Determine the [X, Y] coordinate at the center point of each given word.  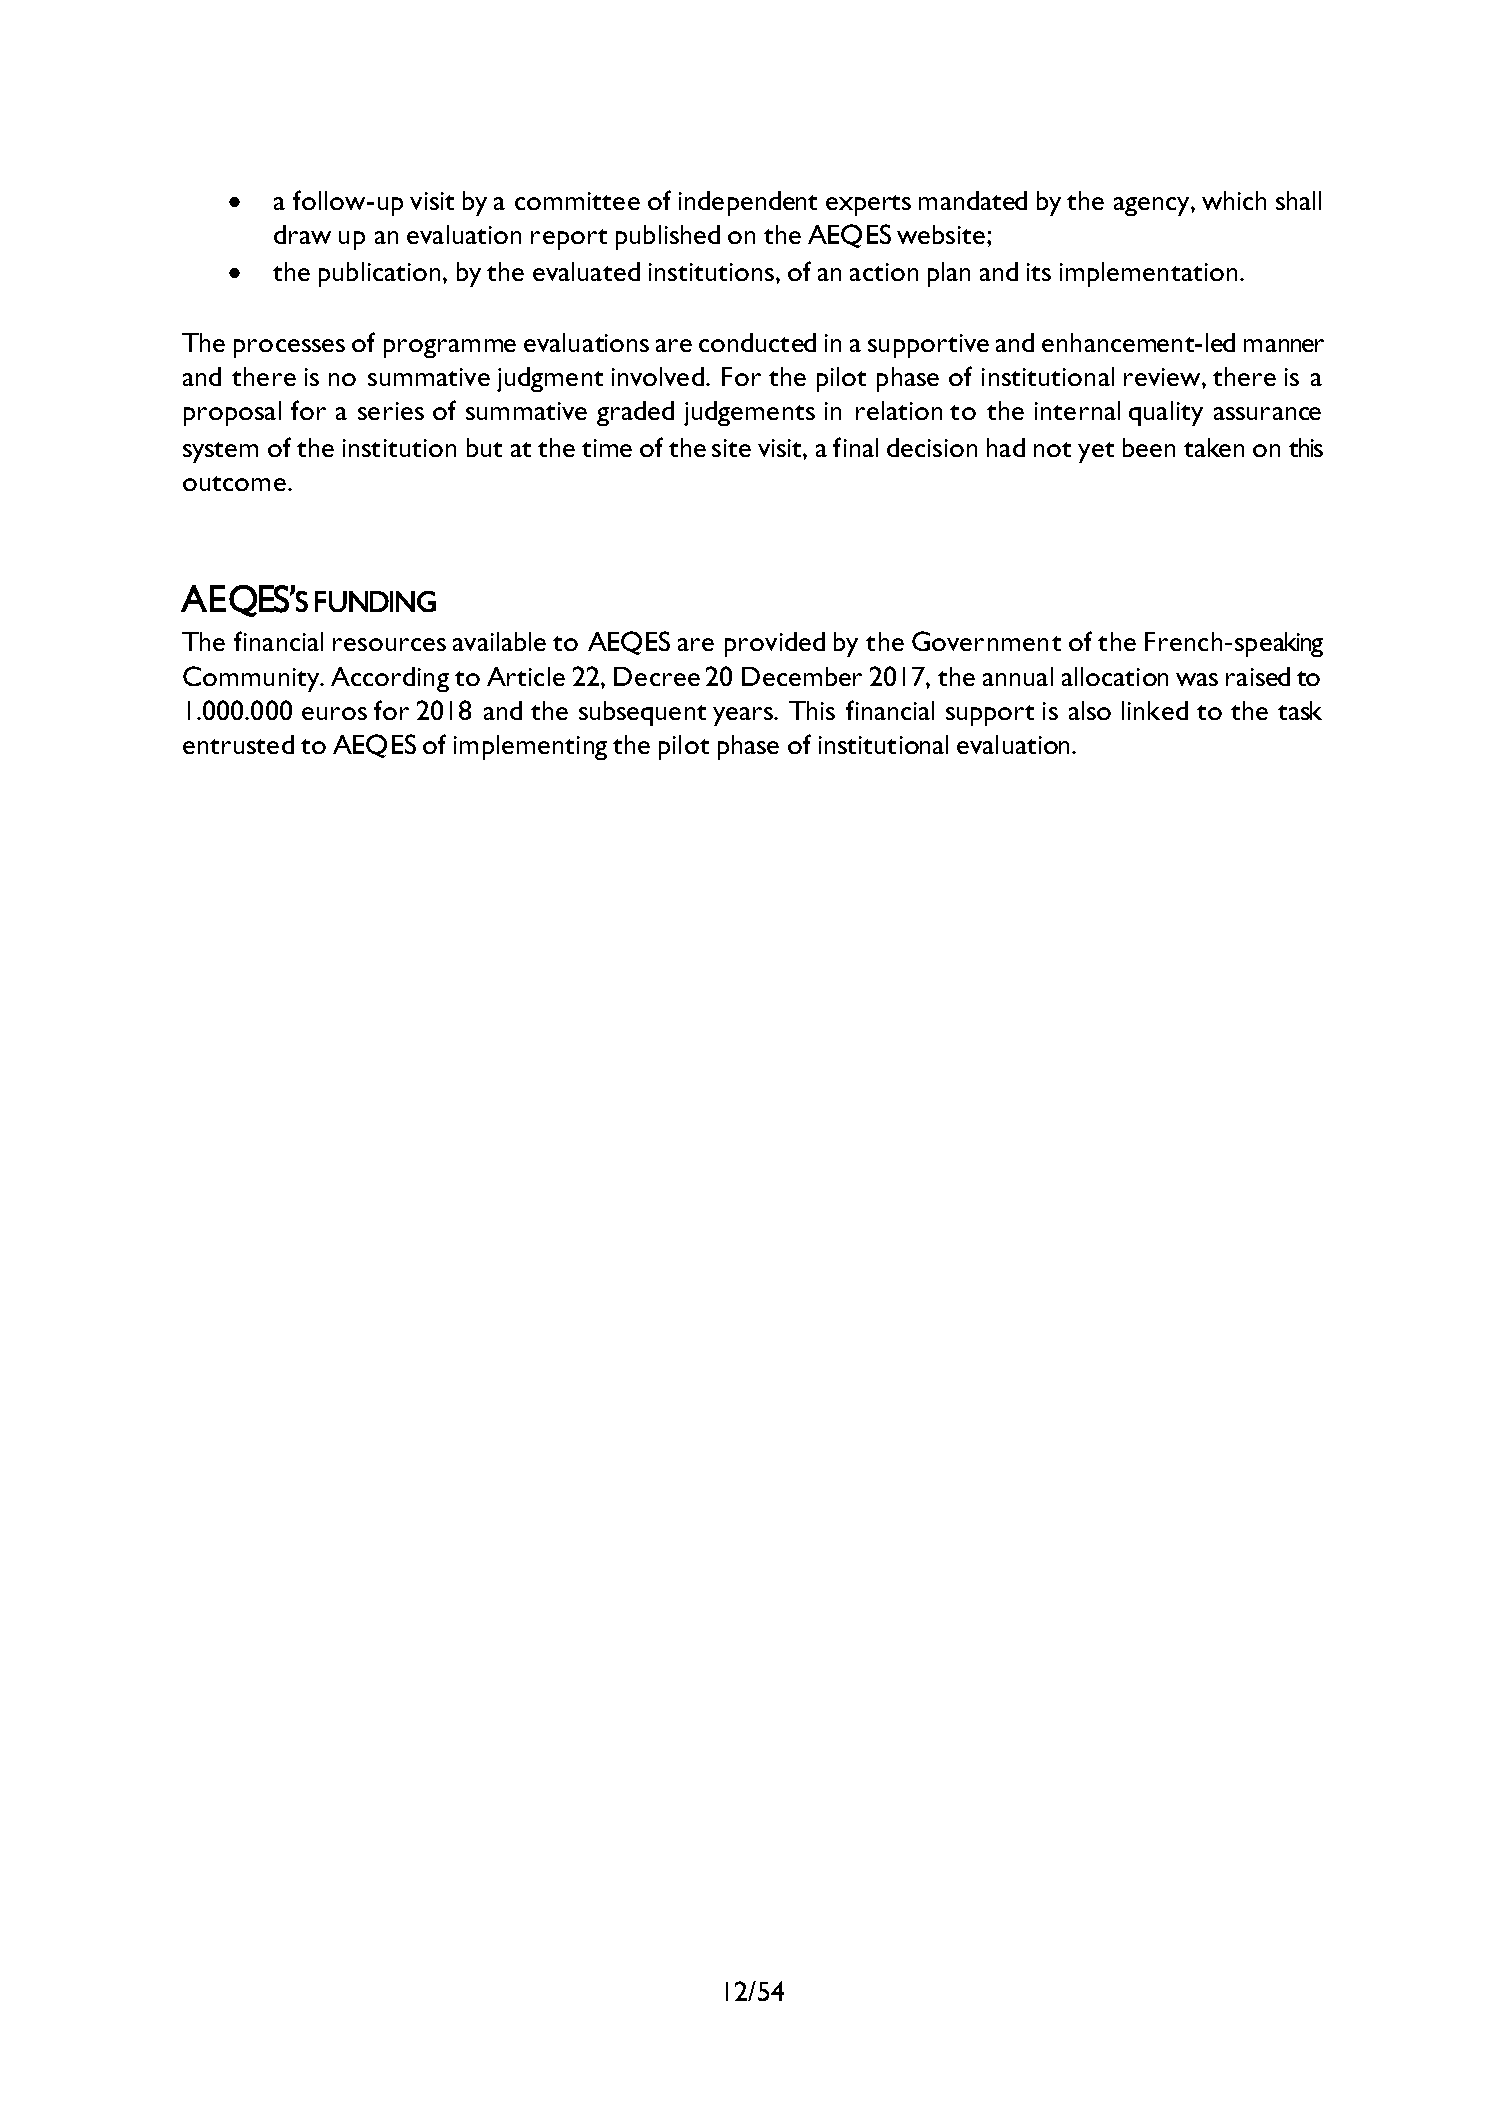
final [855, 447]
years [744, 716]
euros [334, 713]
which [1234, 200]
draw [302, 234]
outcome [234, 483]
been [1149, 447]
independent [748, 203]
